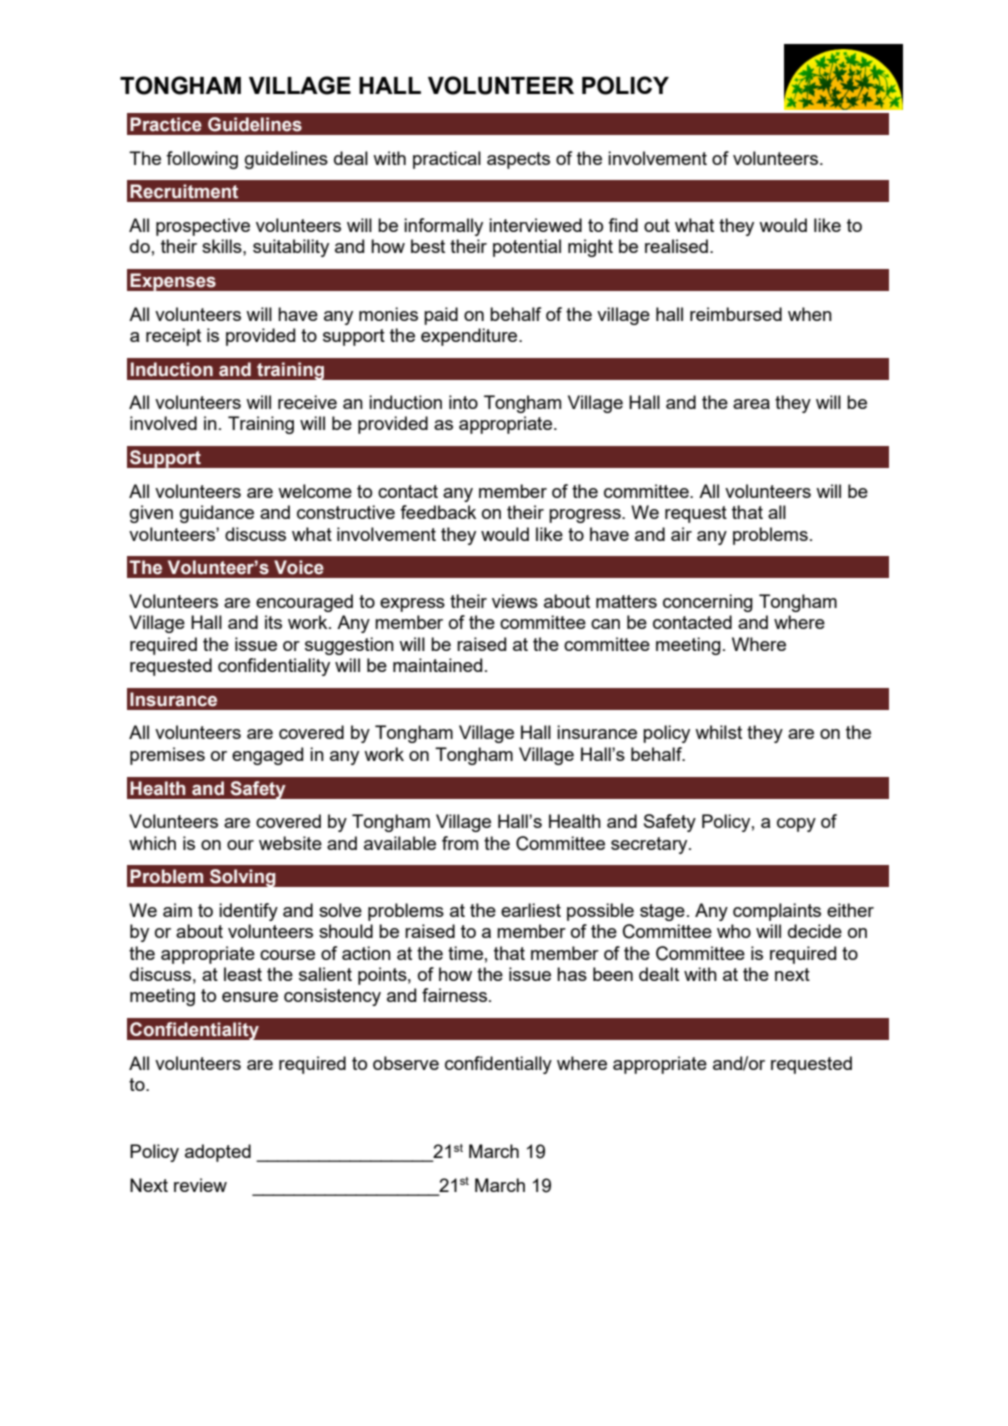  What do you see at coordinates (676, 246) in the screenshot?
I see `realised` at bounding box center [676, 246].
